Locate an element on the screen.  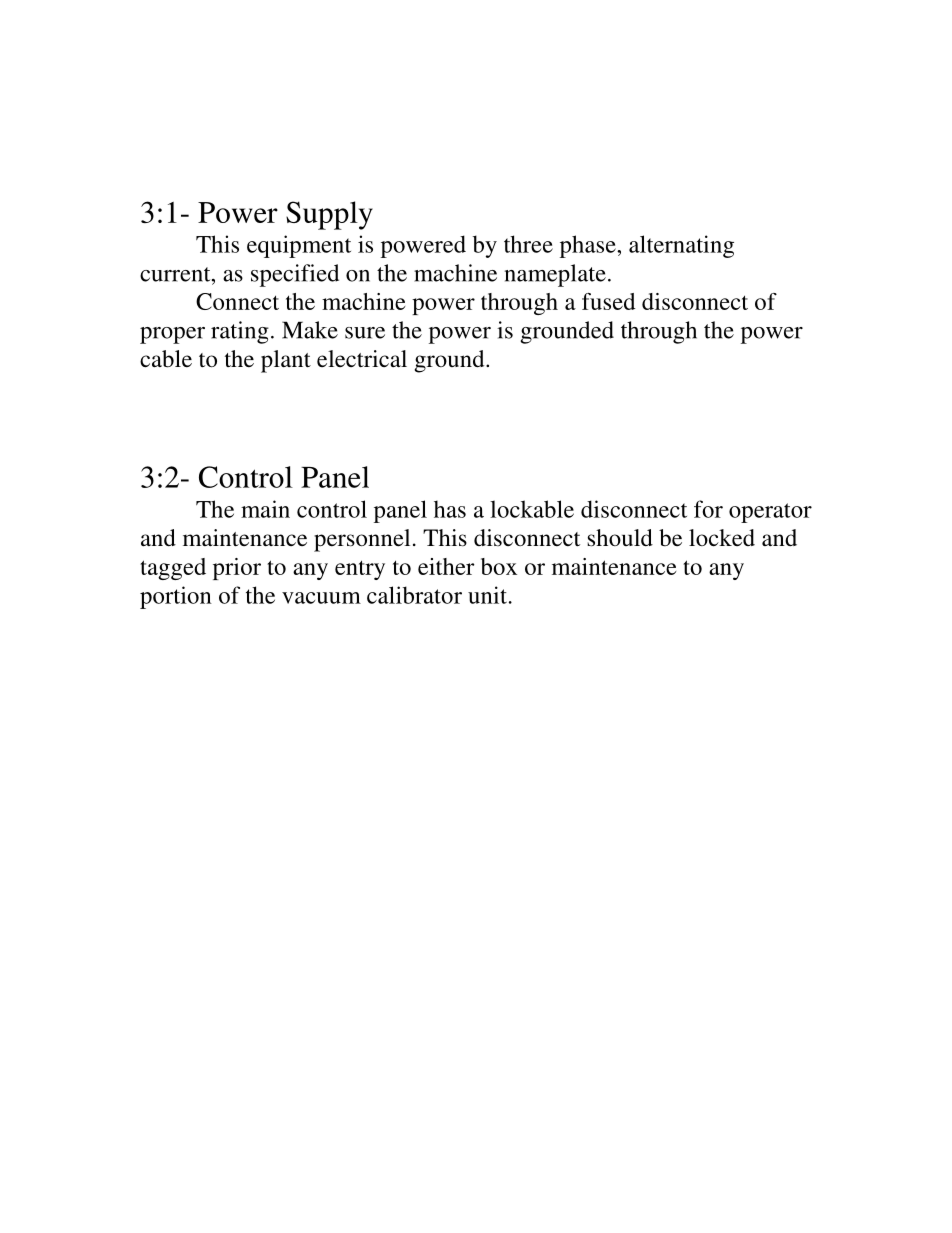
equipment is located at coordinates (299, 246).
